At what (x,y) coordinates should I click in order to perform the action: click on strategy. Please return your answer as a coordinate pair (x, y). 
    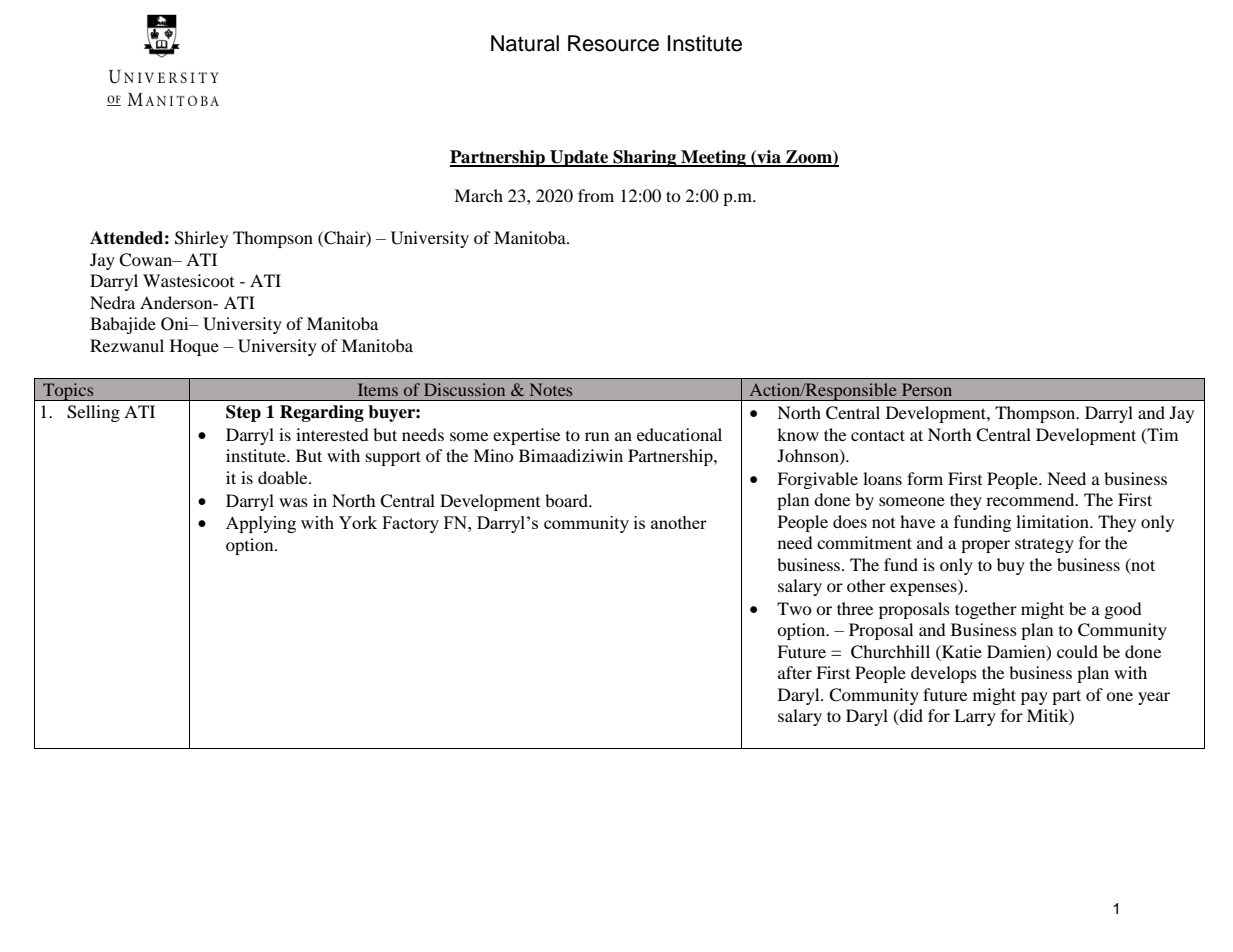
    Looking at the image, I should click on (1044, 545).
